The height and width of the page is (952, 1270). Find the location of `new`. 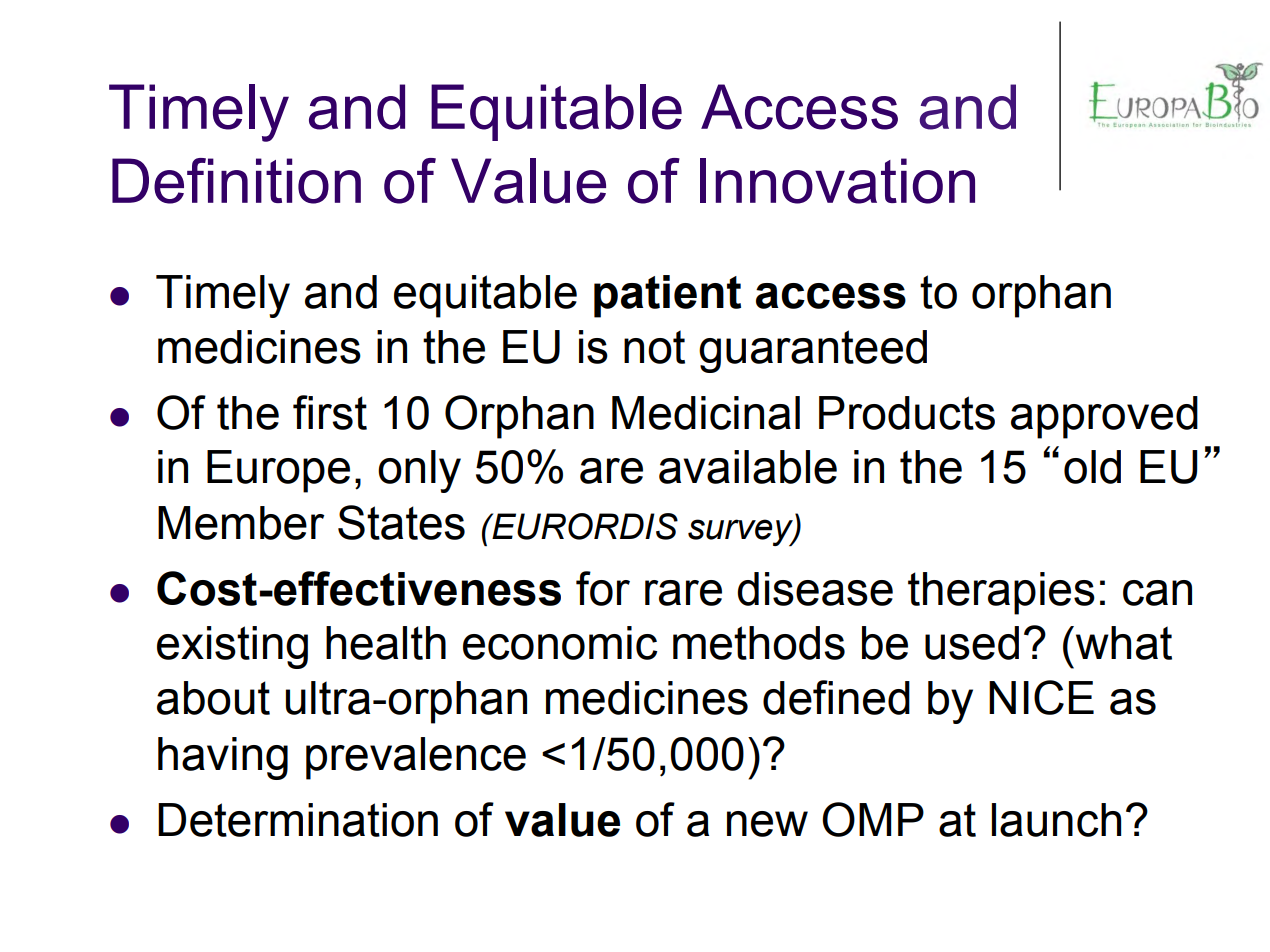

new is located at coordinates (767, 824).
